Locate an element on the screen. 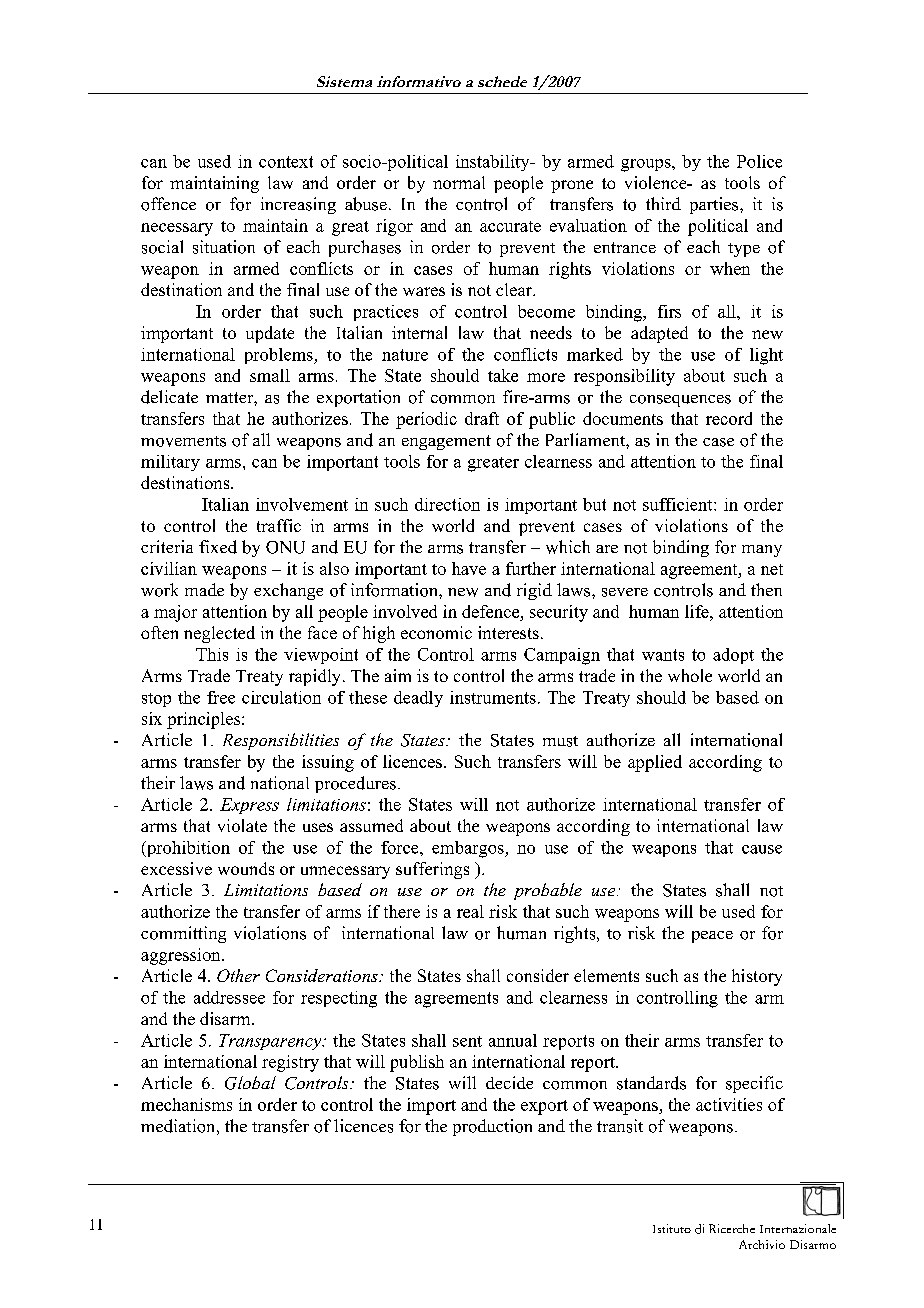 The width and height of the screenshot is (924, 1308). wants is located at coordinates (663, 655).
